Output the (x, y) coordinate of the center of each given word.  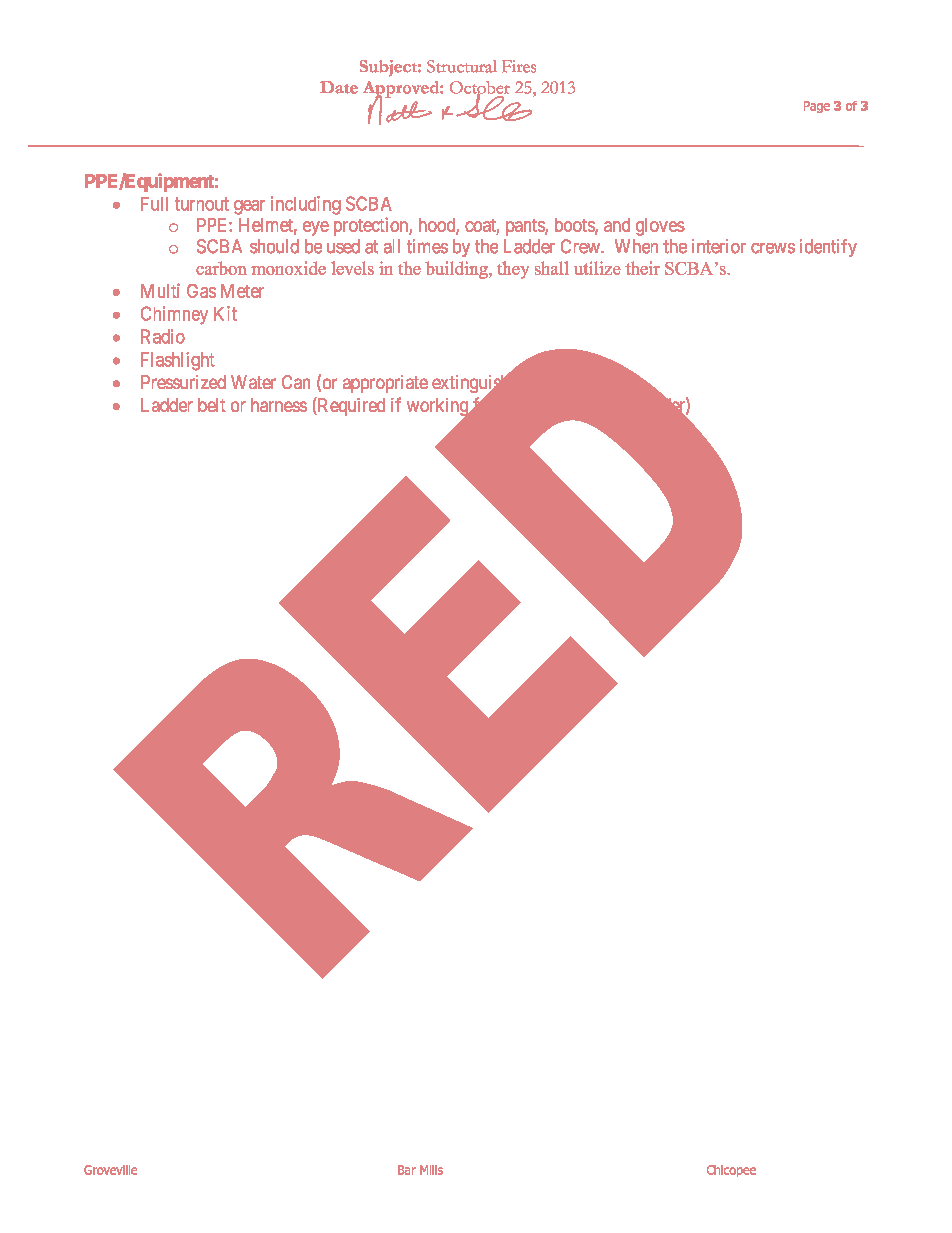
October (480, 88)
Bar (407, 1170)
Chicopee (731, 1171)
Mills (431, 1170)
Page (817, 107)
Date (339, 87)
